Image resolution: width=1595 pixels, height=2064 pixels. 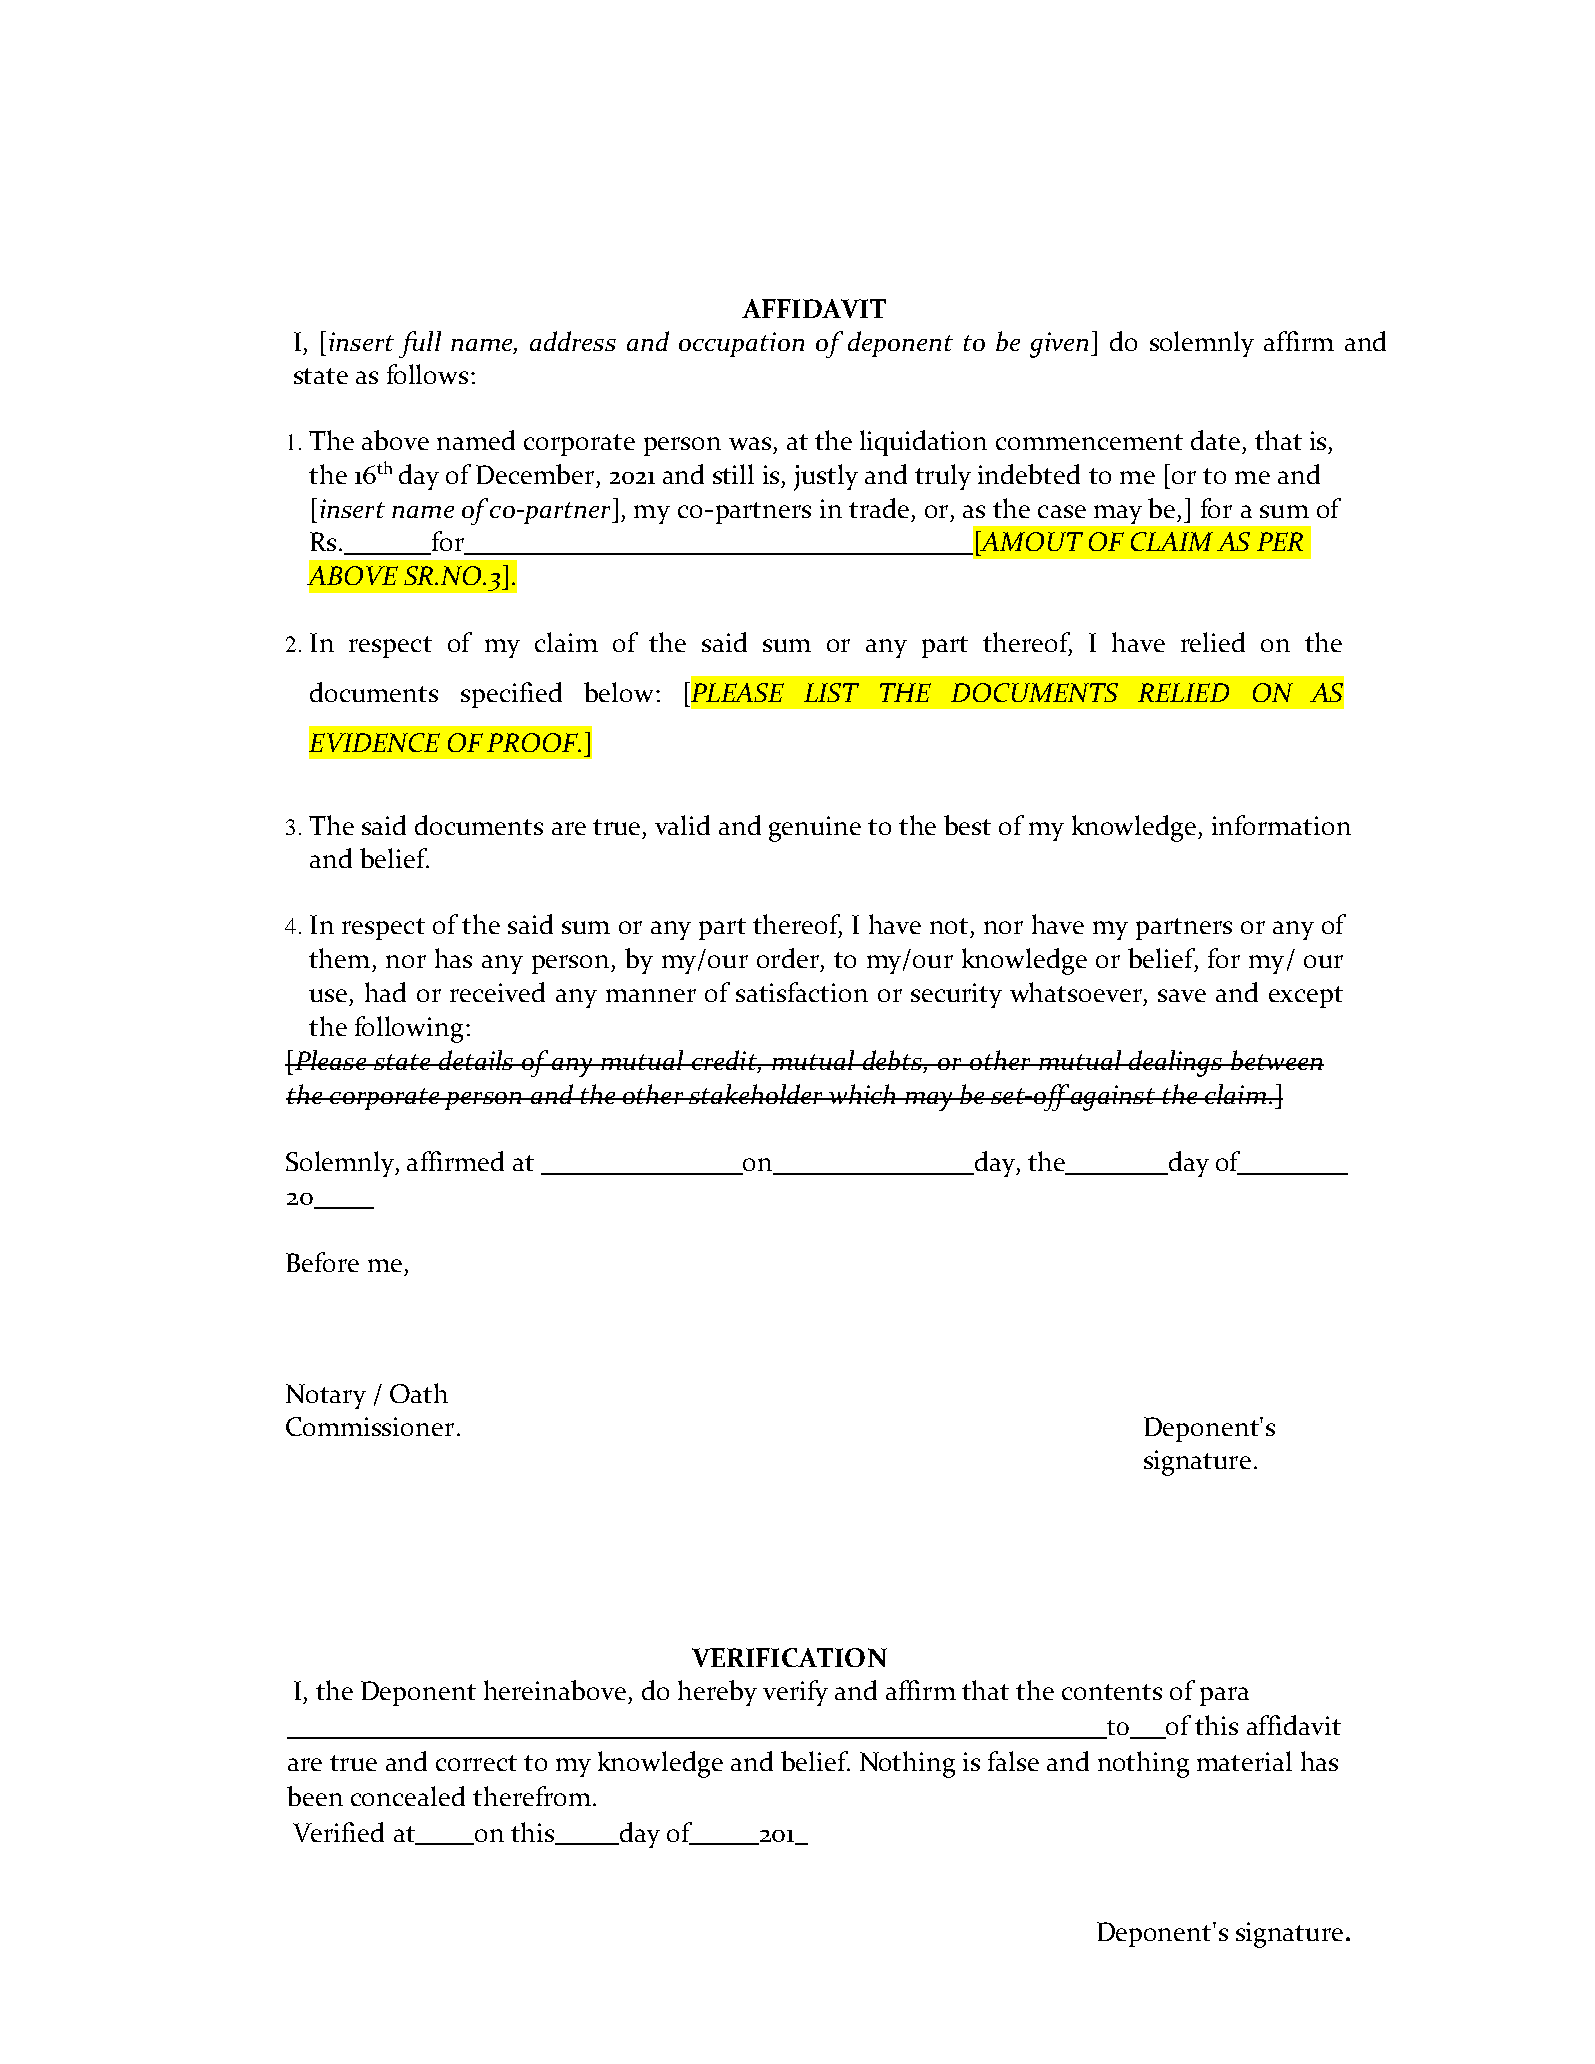 I want to click on occupation, so click(x=741, y=344).
